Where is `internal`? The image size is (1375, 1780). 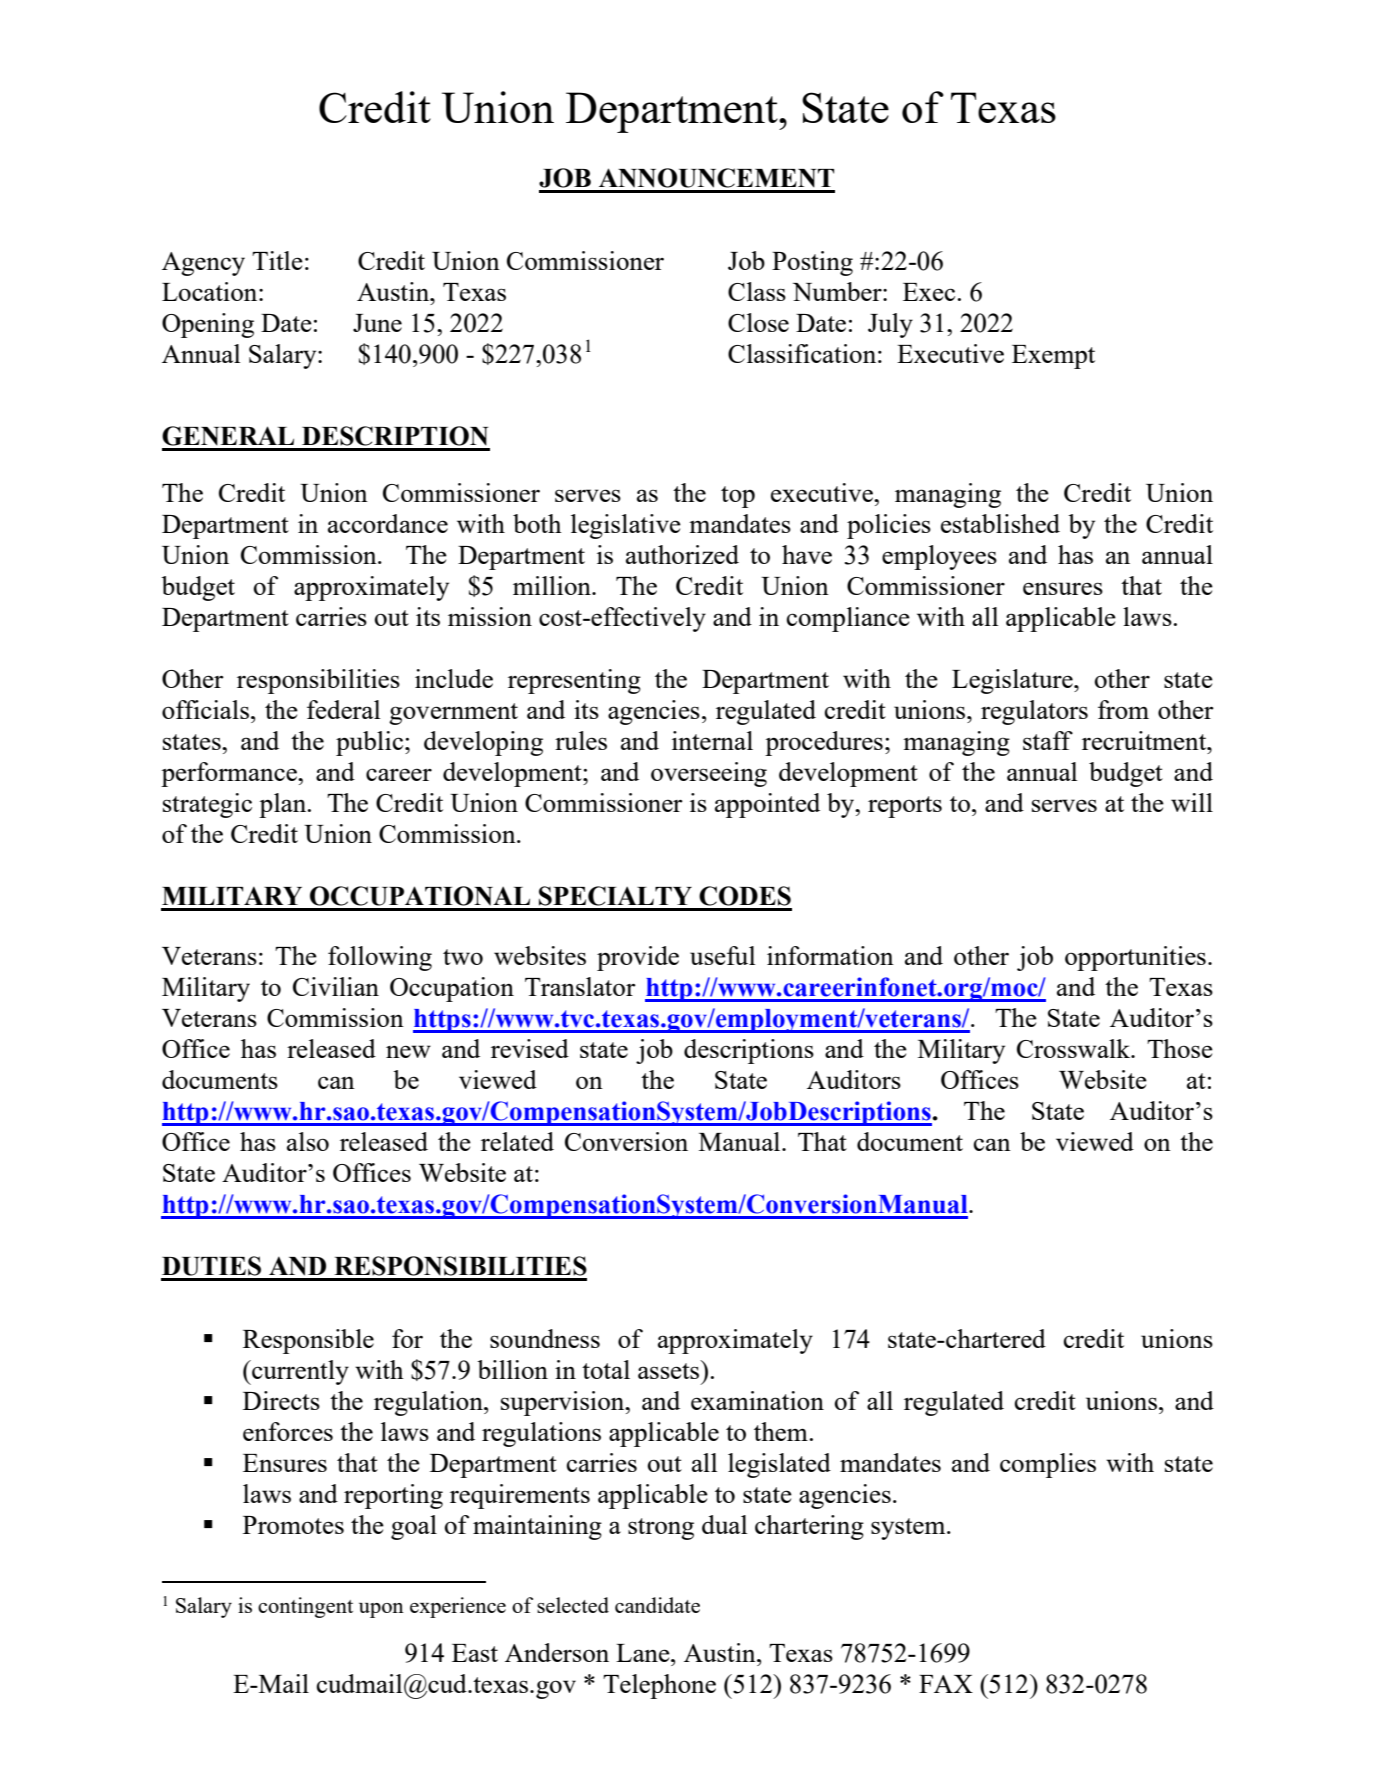 internal is located at coordinates (712, 740).
